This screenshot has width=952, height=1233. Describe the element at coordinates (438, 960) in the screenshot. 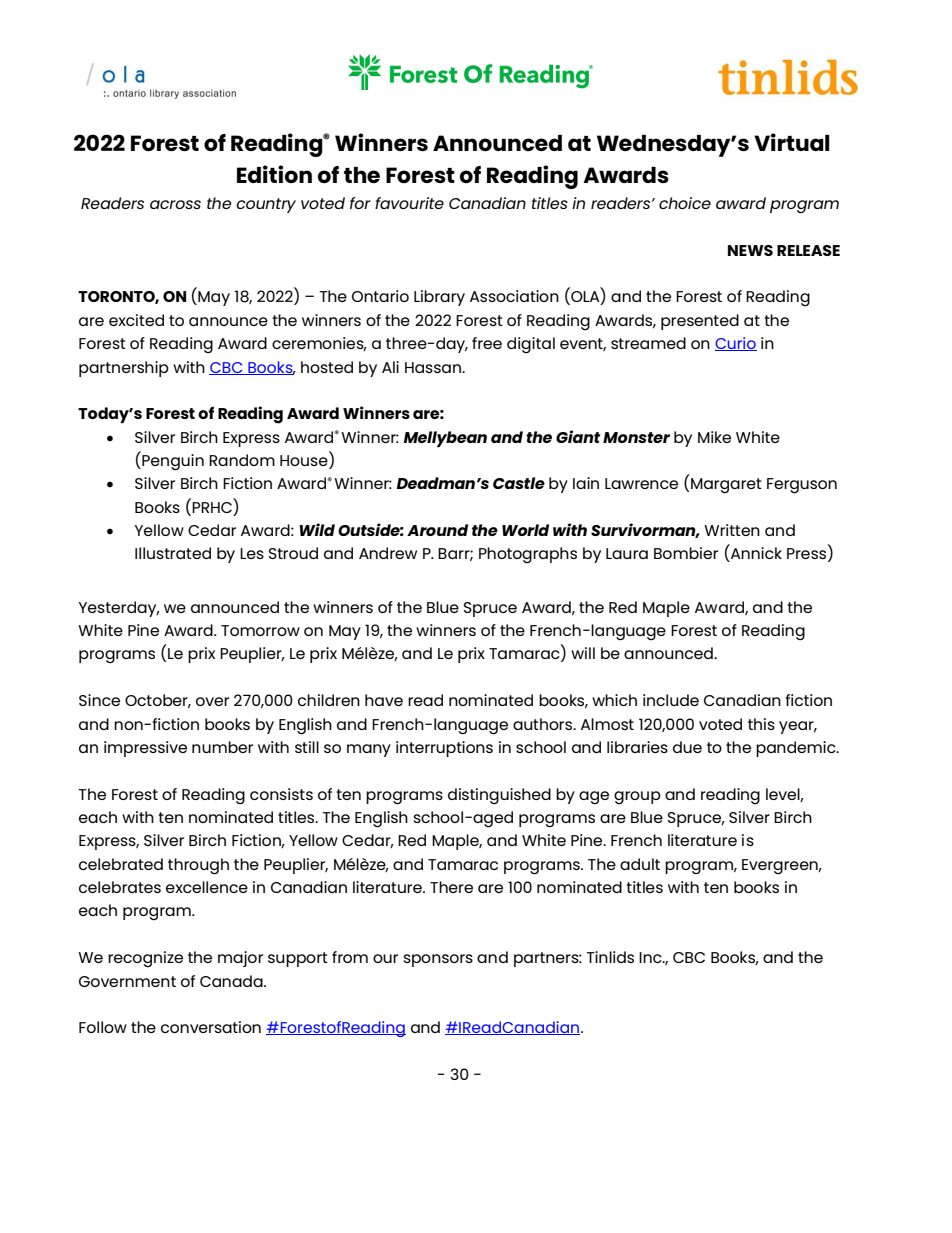

I see `sponsors` at that location.
